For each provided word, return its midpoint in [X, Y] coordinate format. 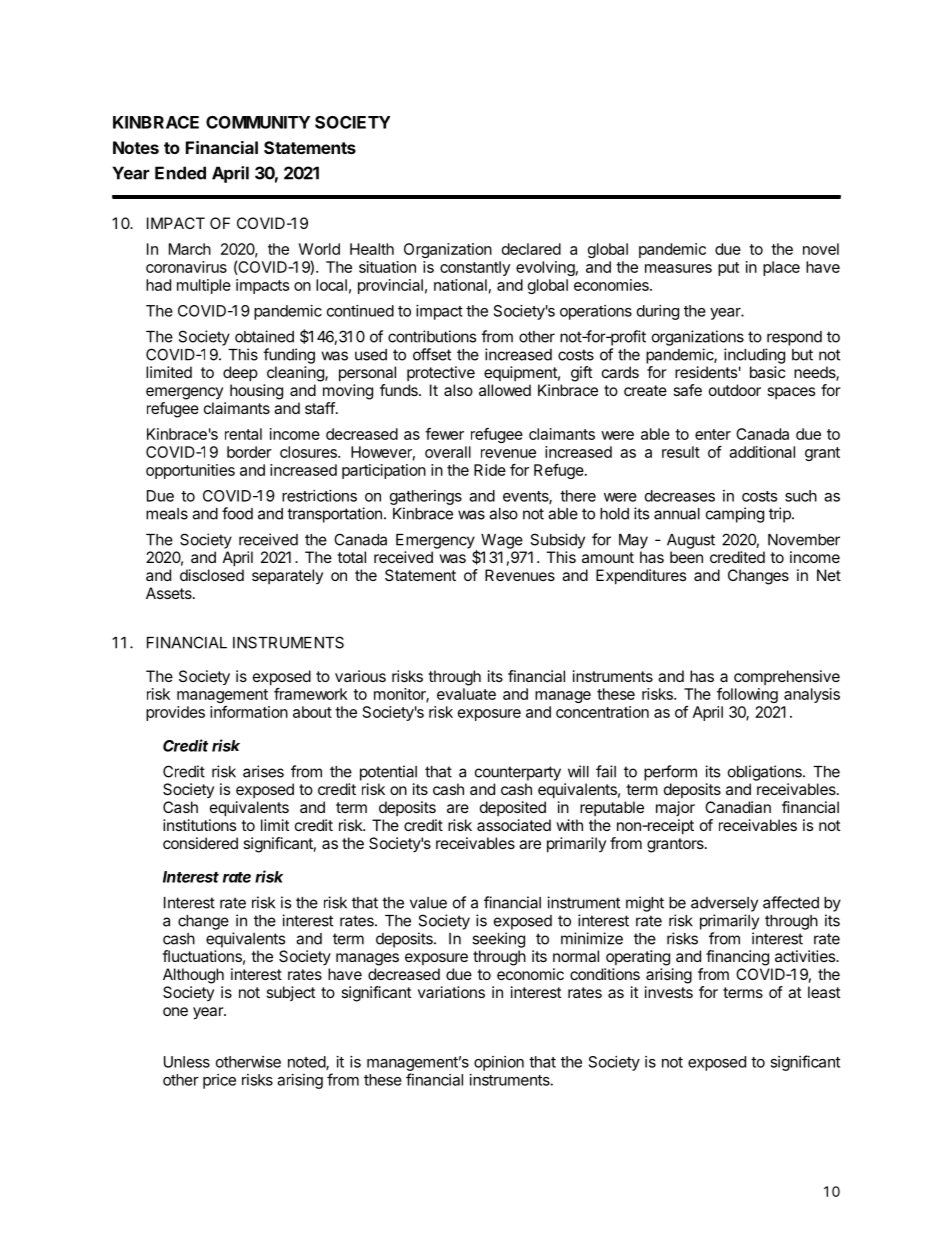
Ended [180, 173]
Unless [187, 1062]
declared [531, 249]
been [686, 557]
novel [821, 249]
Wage [502, 541]
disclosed [212, 575]
